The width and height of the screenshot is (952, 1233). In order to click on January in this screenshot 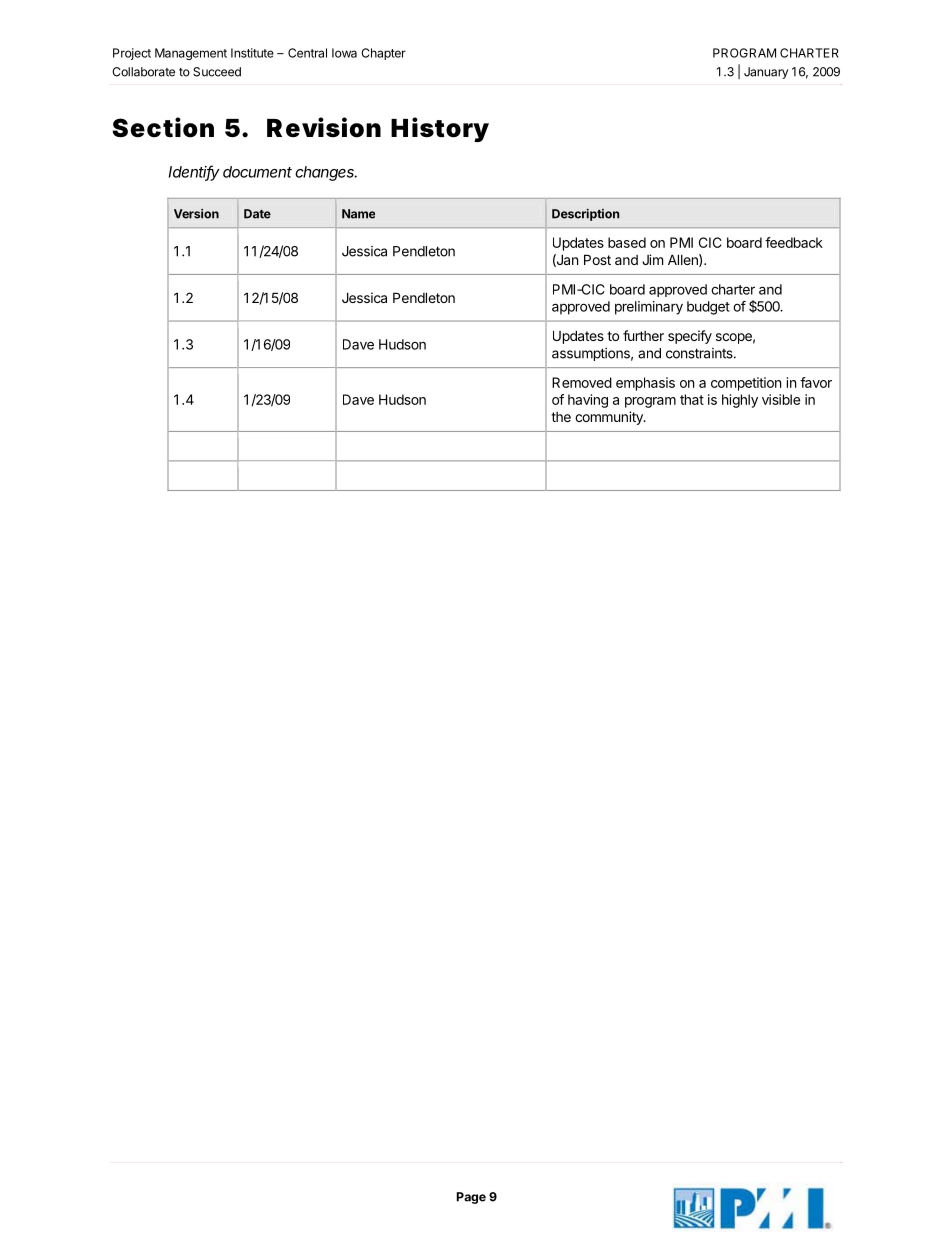, I will do `click(766, 73)`.
